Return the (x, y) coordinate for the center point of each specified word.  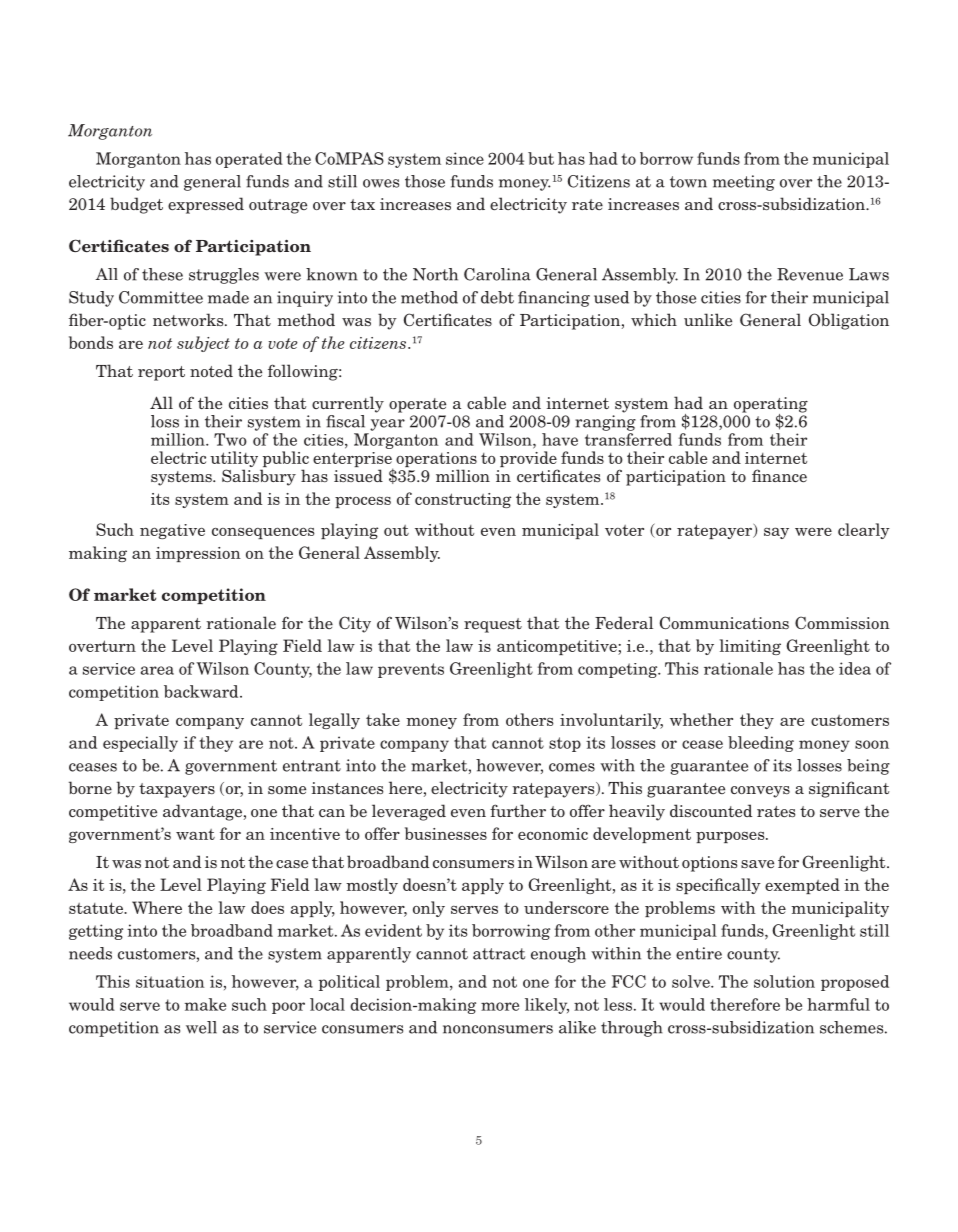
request (493, 625)
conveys (760, 792)
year (387, 425)
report (161, 373)
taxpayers (177, 790)
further (518, 810)
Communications (724, 622)
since (465, 158)
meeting (744, 183)
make (205, 1004)
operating (771, 406)
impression (198, 554)
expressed (206, 205)
